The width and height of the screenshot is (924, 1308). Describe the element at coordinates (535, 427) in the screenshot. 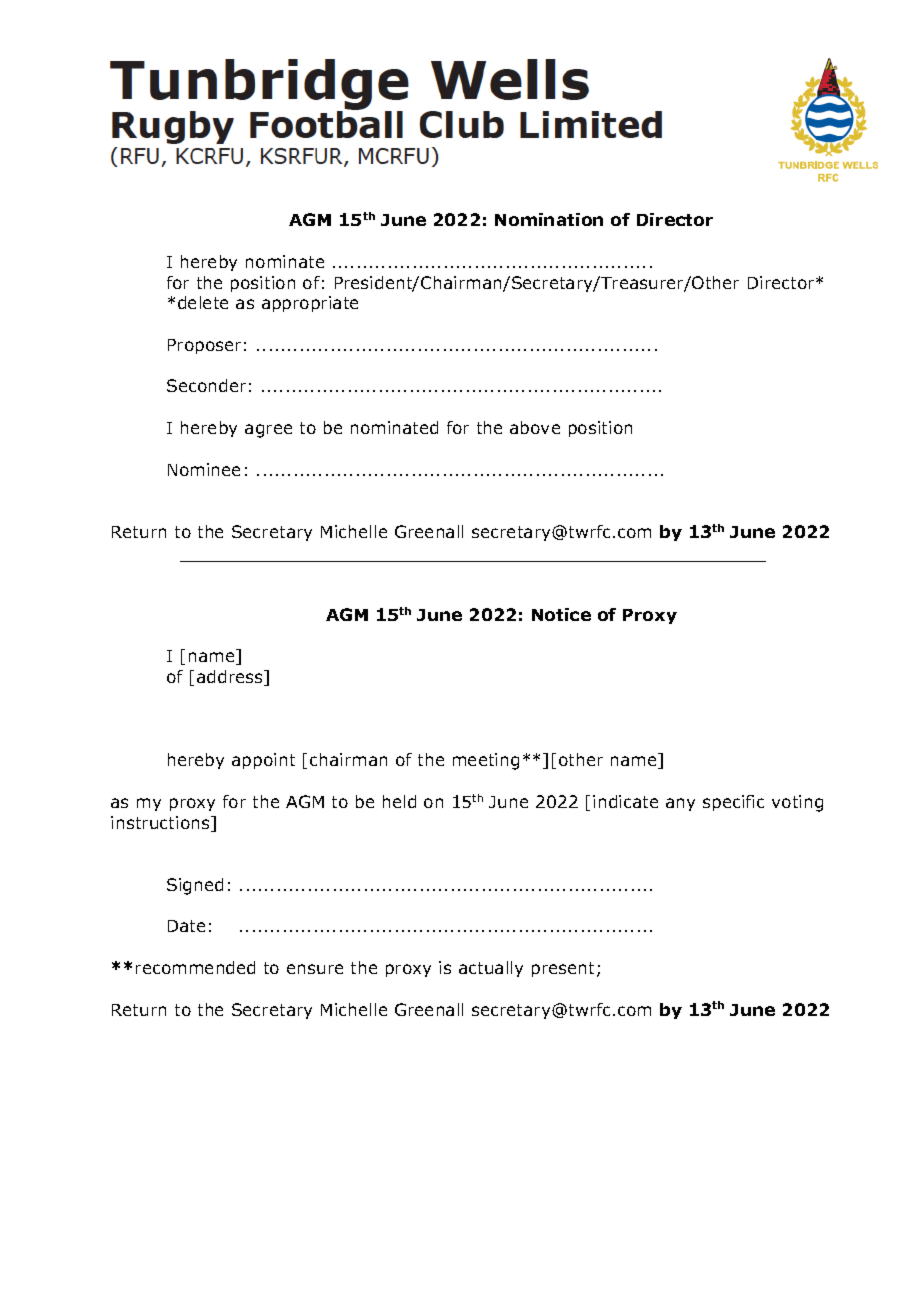

I see `above` at that location.
